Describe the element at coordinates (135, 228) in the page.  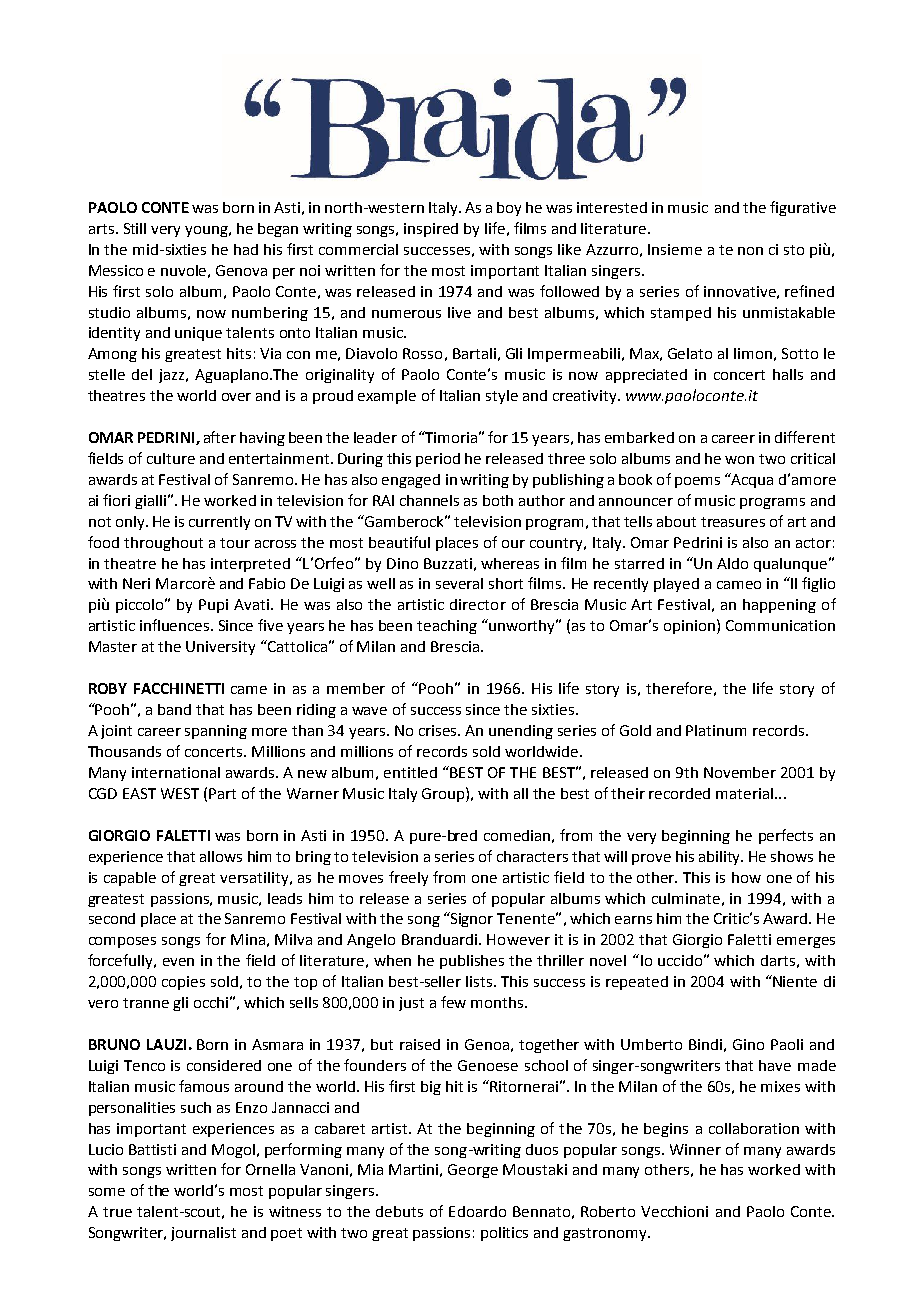
I see `Still` at that location.
